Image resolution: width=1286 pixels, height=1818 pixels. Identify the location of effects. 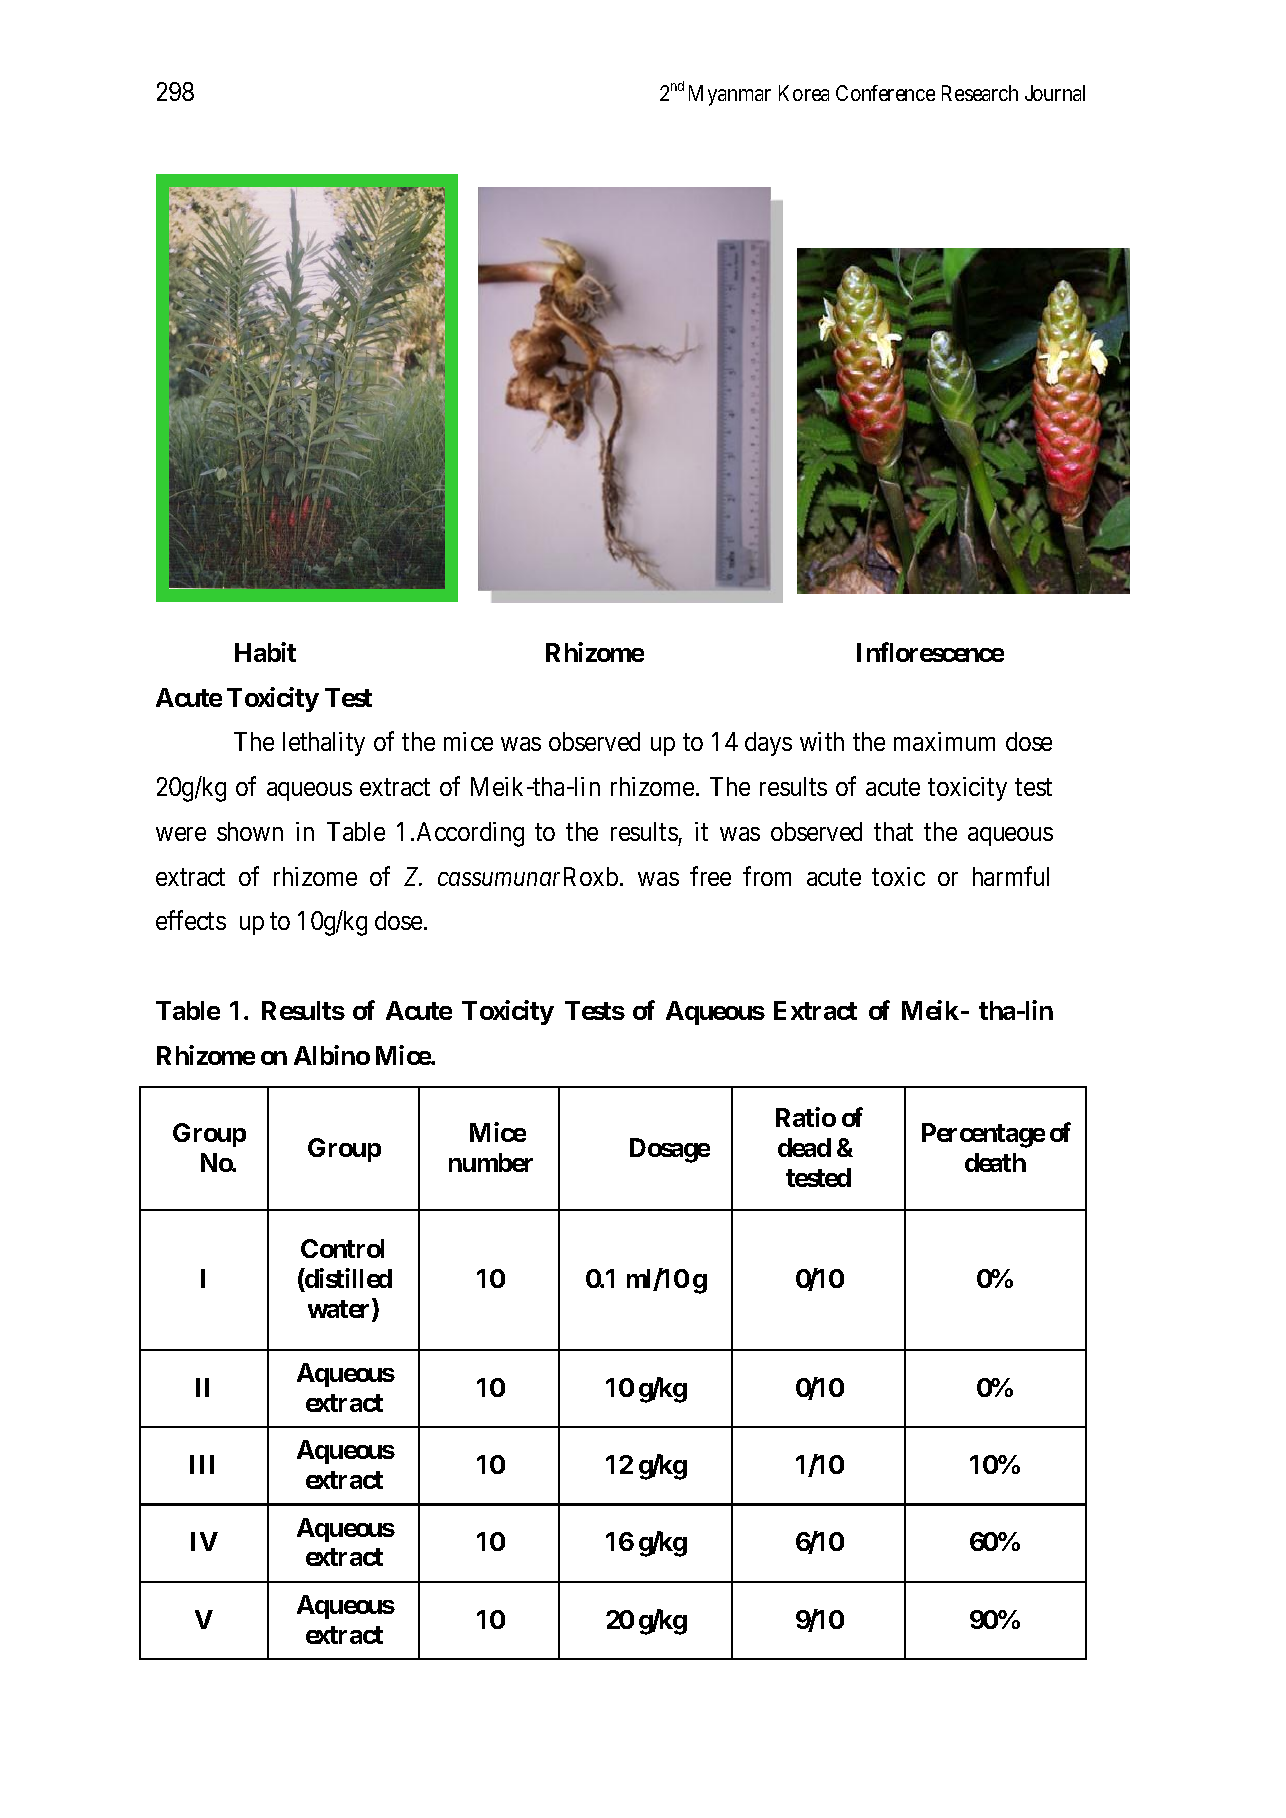
(191, 920).
